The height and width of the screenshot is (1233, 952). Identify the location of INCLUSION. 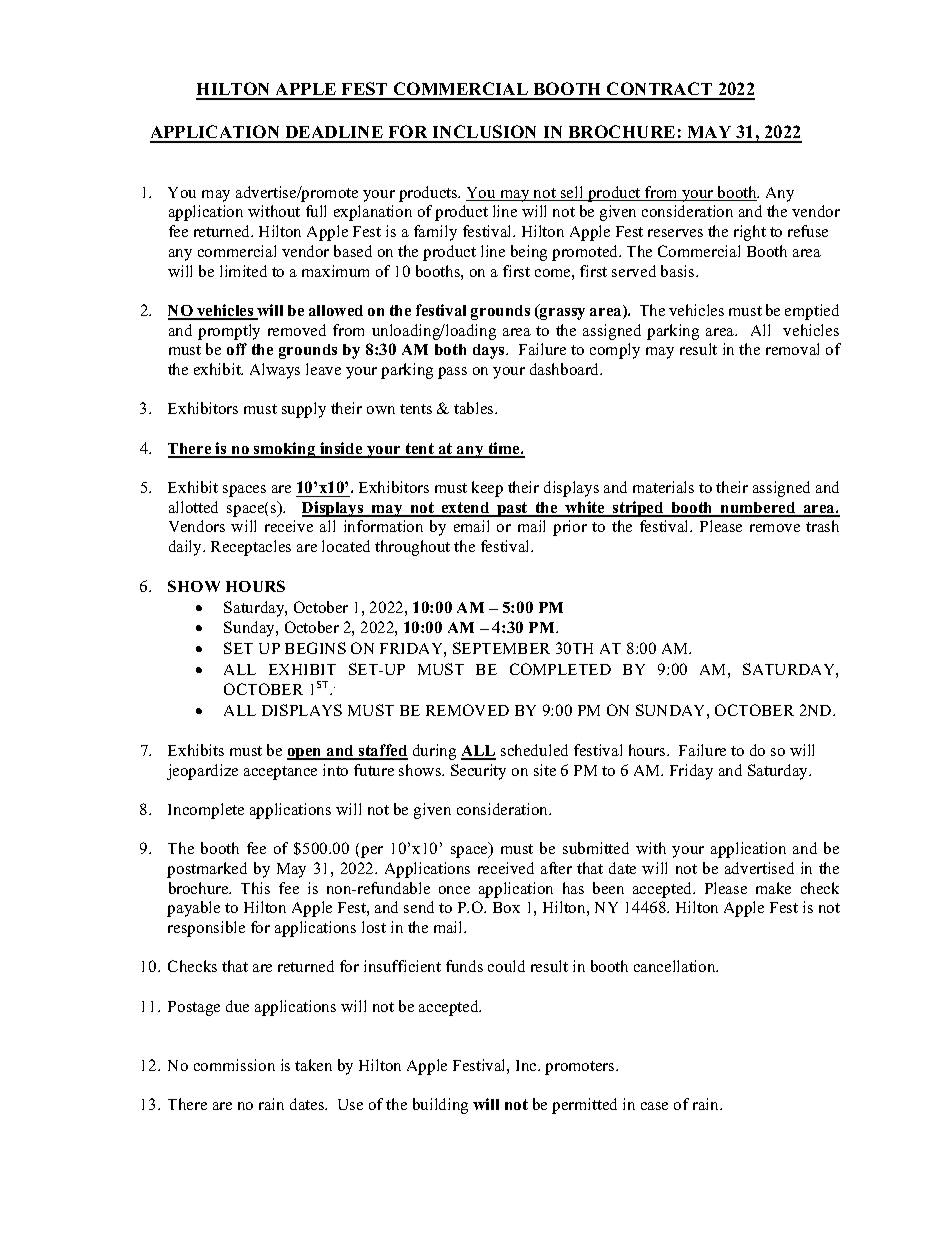
(485, 133).
